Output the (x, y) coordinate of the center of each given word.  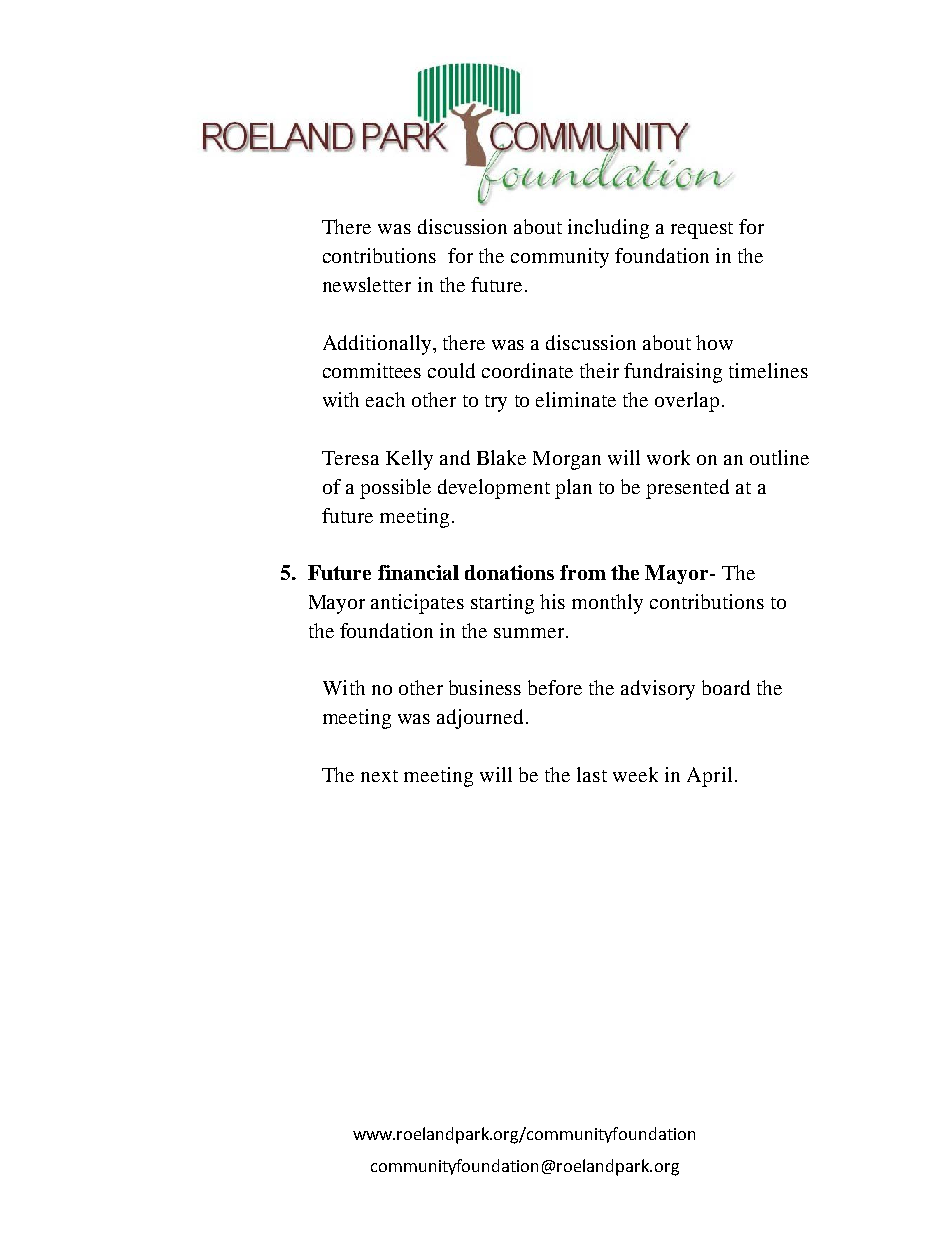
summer (530, 633)
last (592, 774)
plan (573, 489)
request (702, 230)
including (608, 229)
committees (372, 370)
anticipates (417, 604)
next (379, 776)
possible (395, 489)
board (726, 687)
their (599, 370)
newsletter (367, 284)
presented (687, 489)
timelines (768, 370)
